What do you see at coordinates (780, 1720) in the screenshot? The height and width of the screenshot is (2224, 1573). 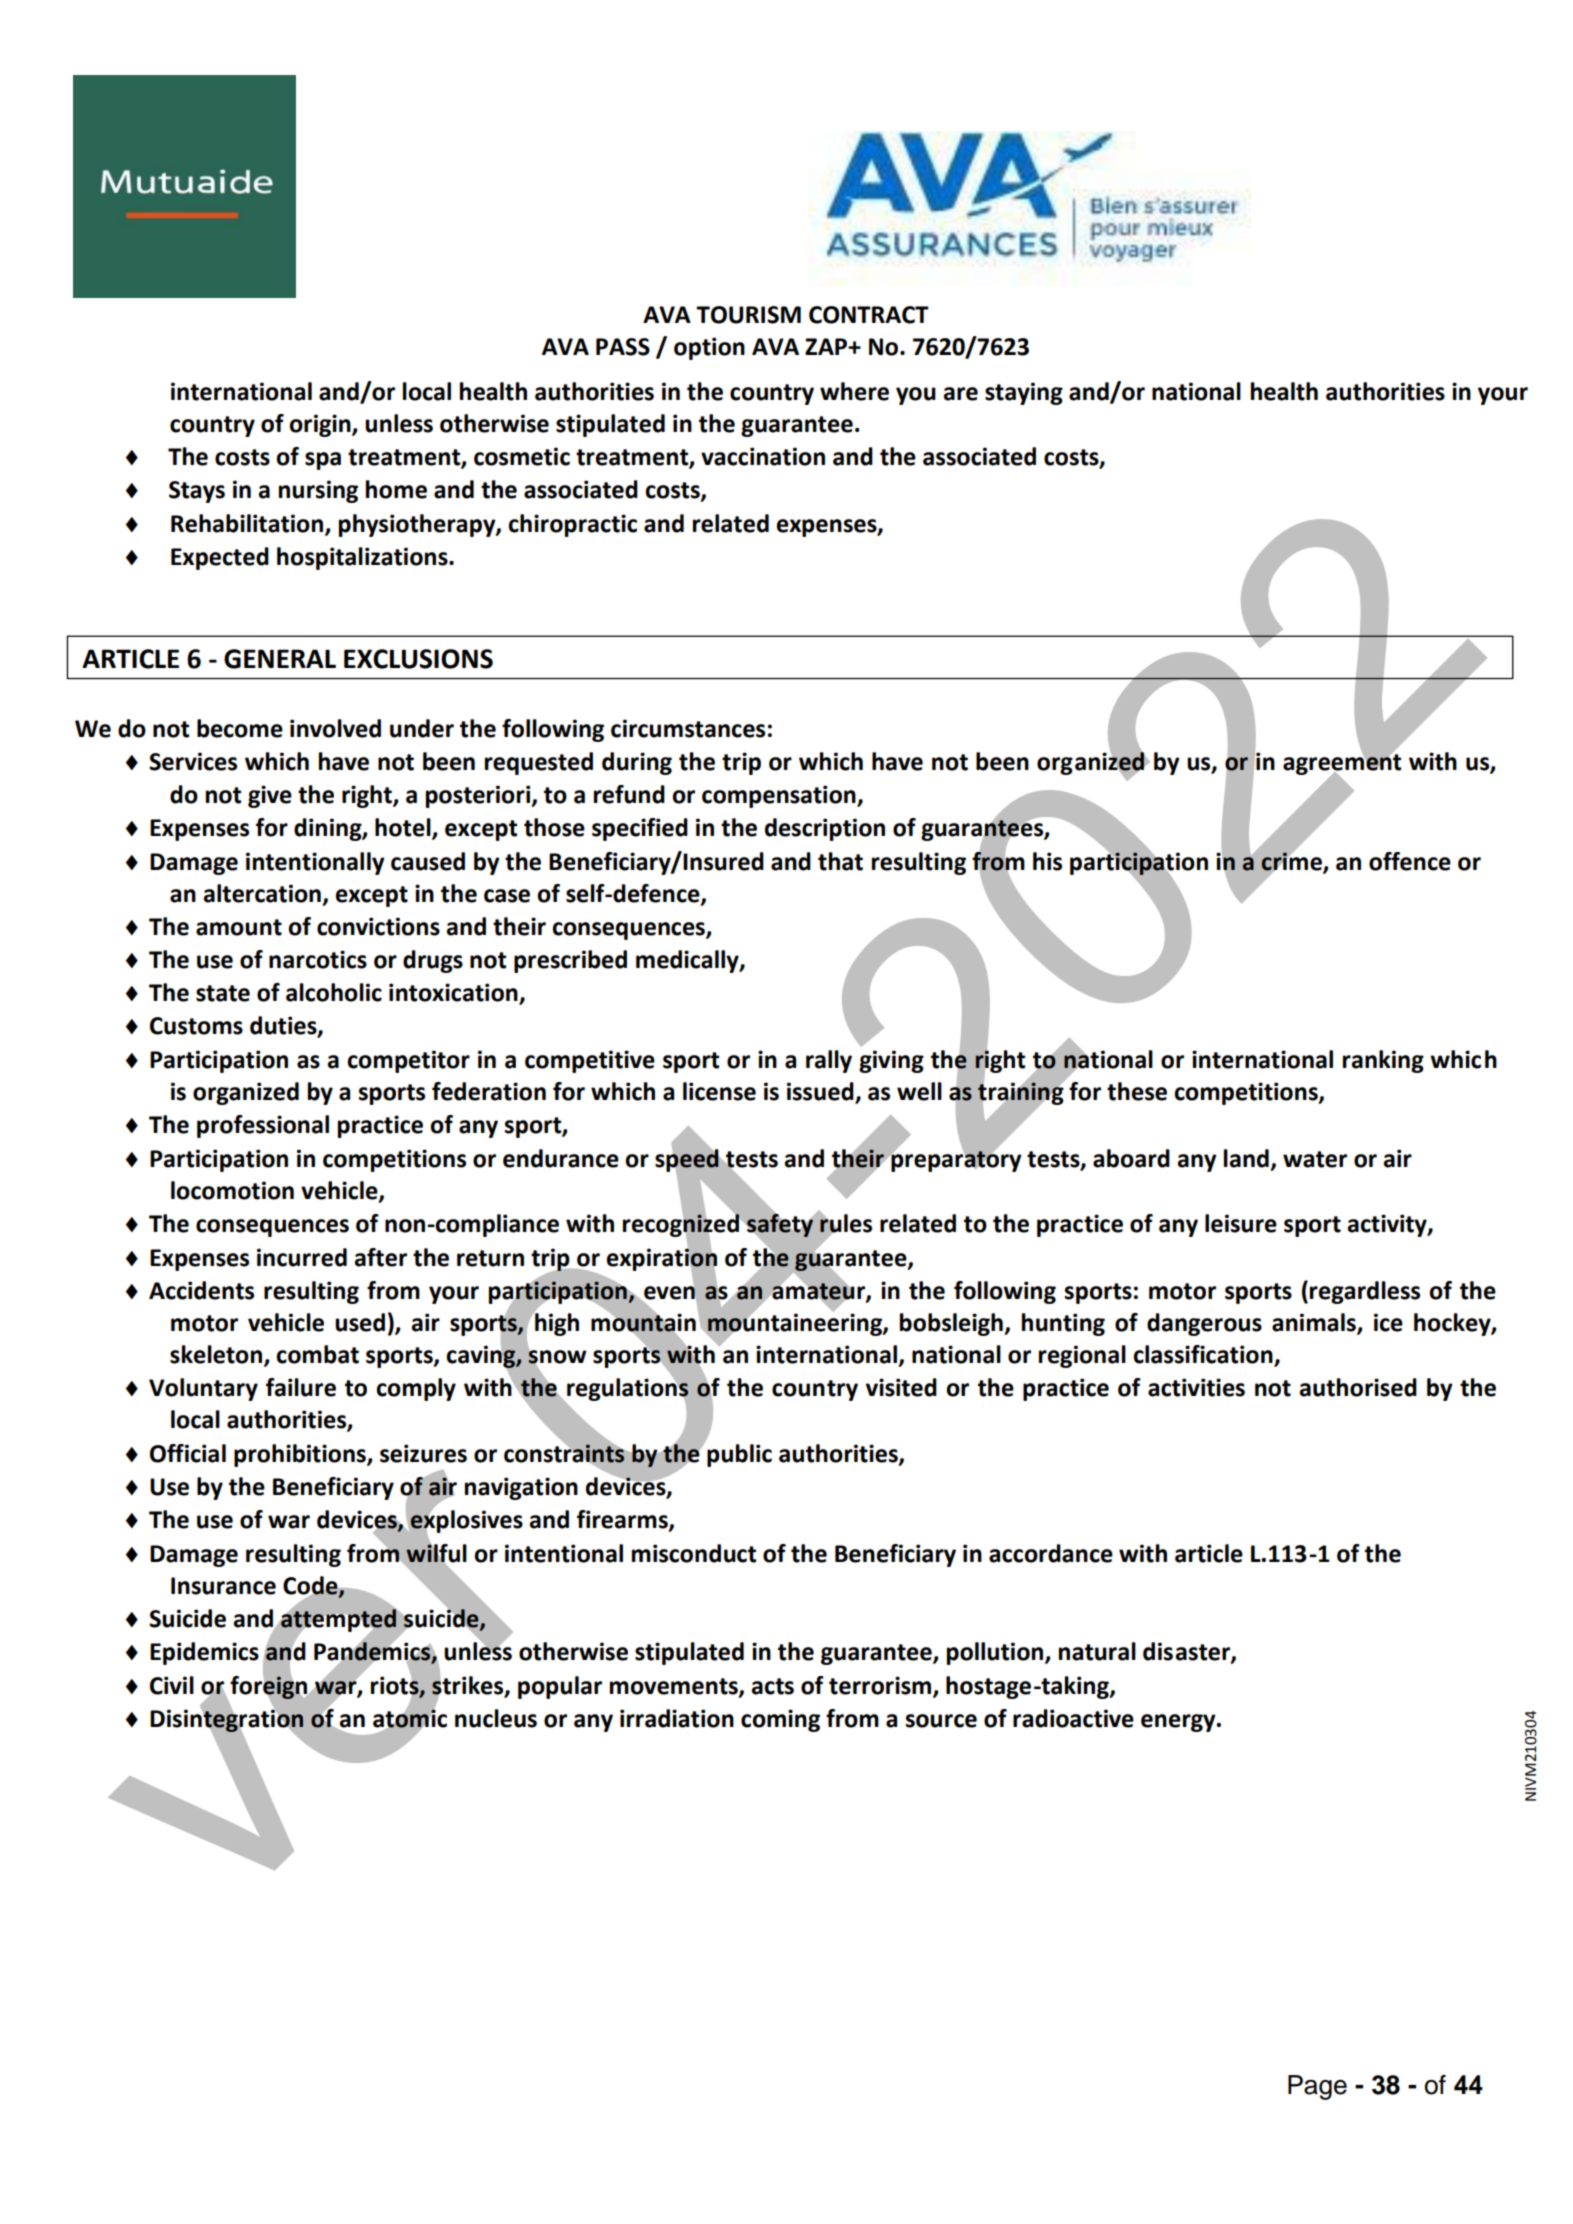 I see `coming` at bounding box center [780, 1720].
